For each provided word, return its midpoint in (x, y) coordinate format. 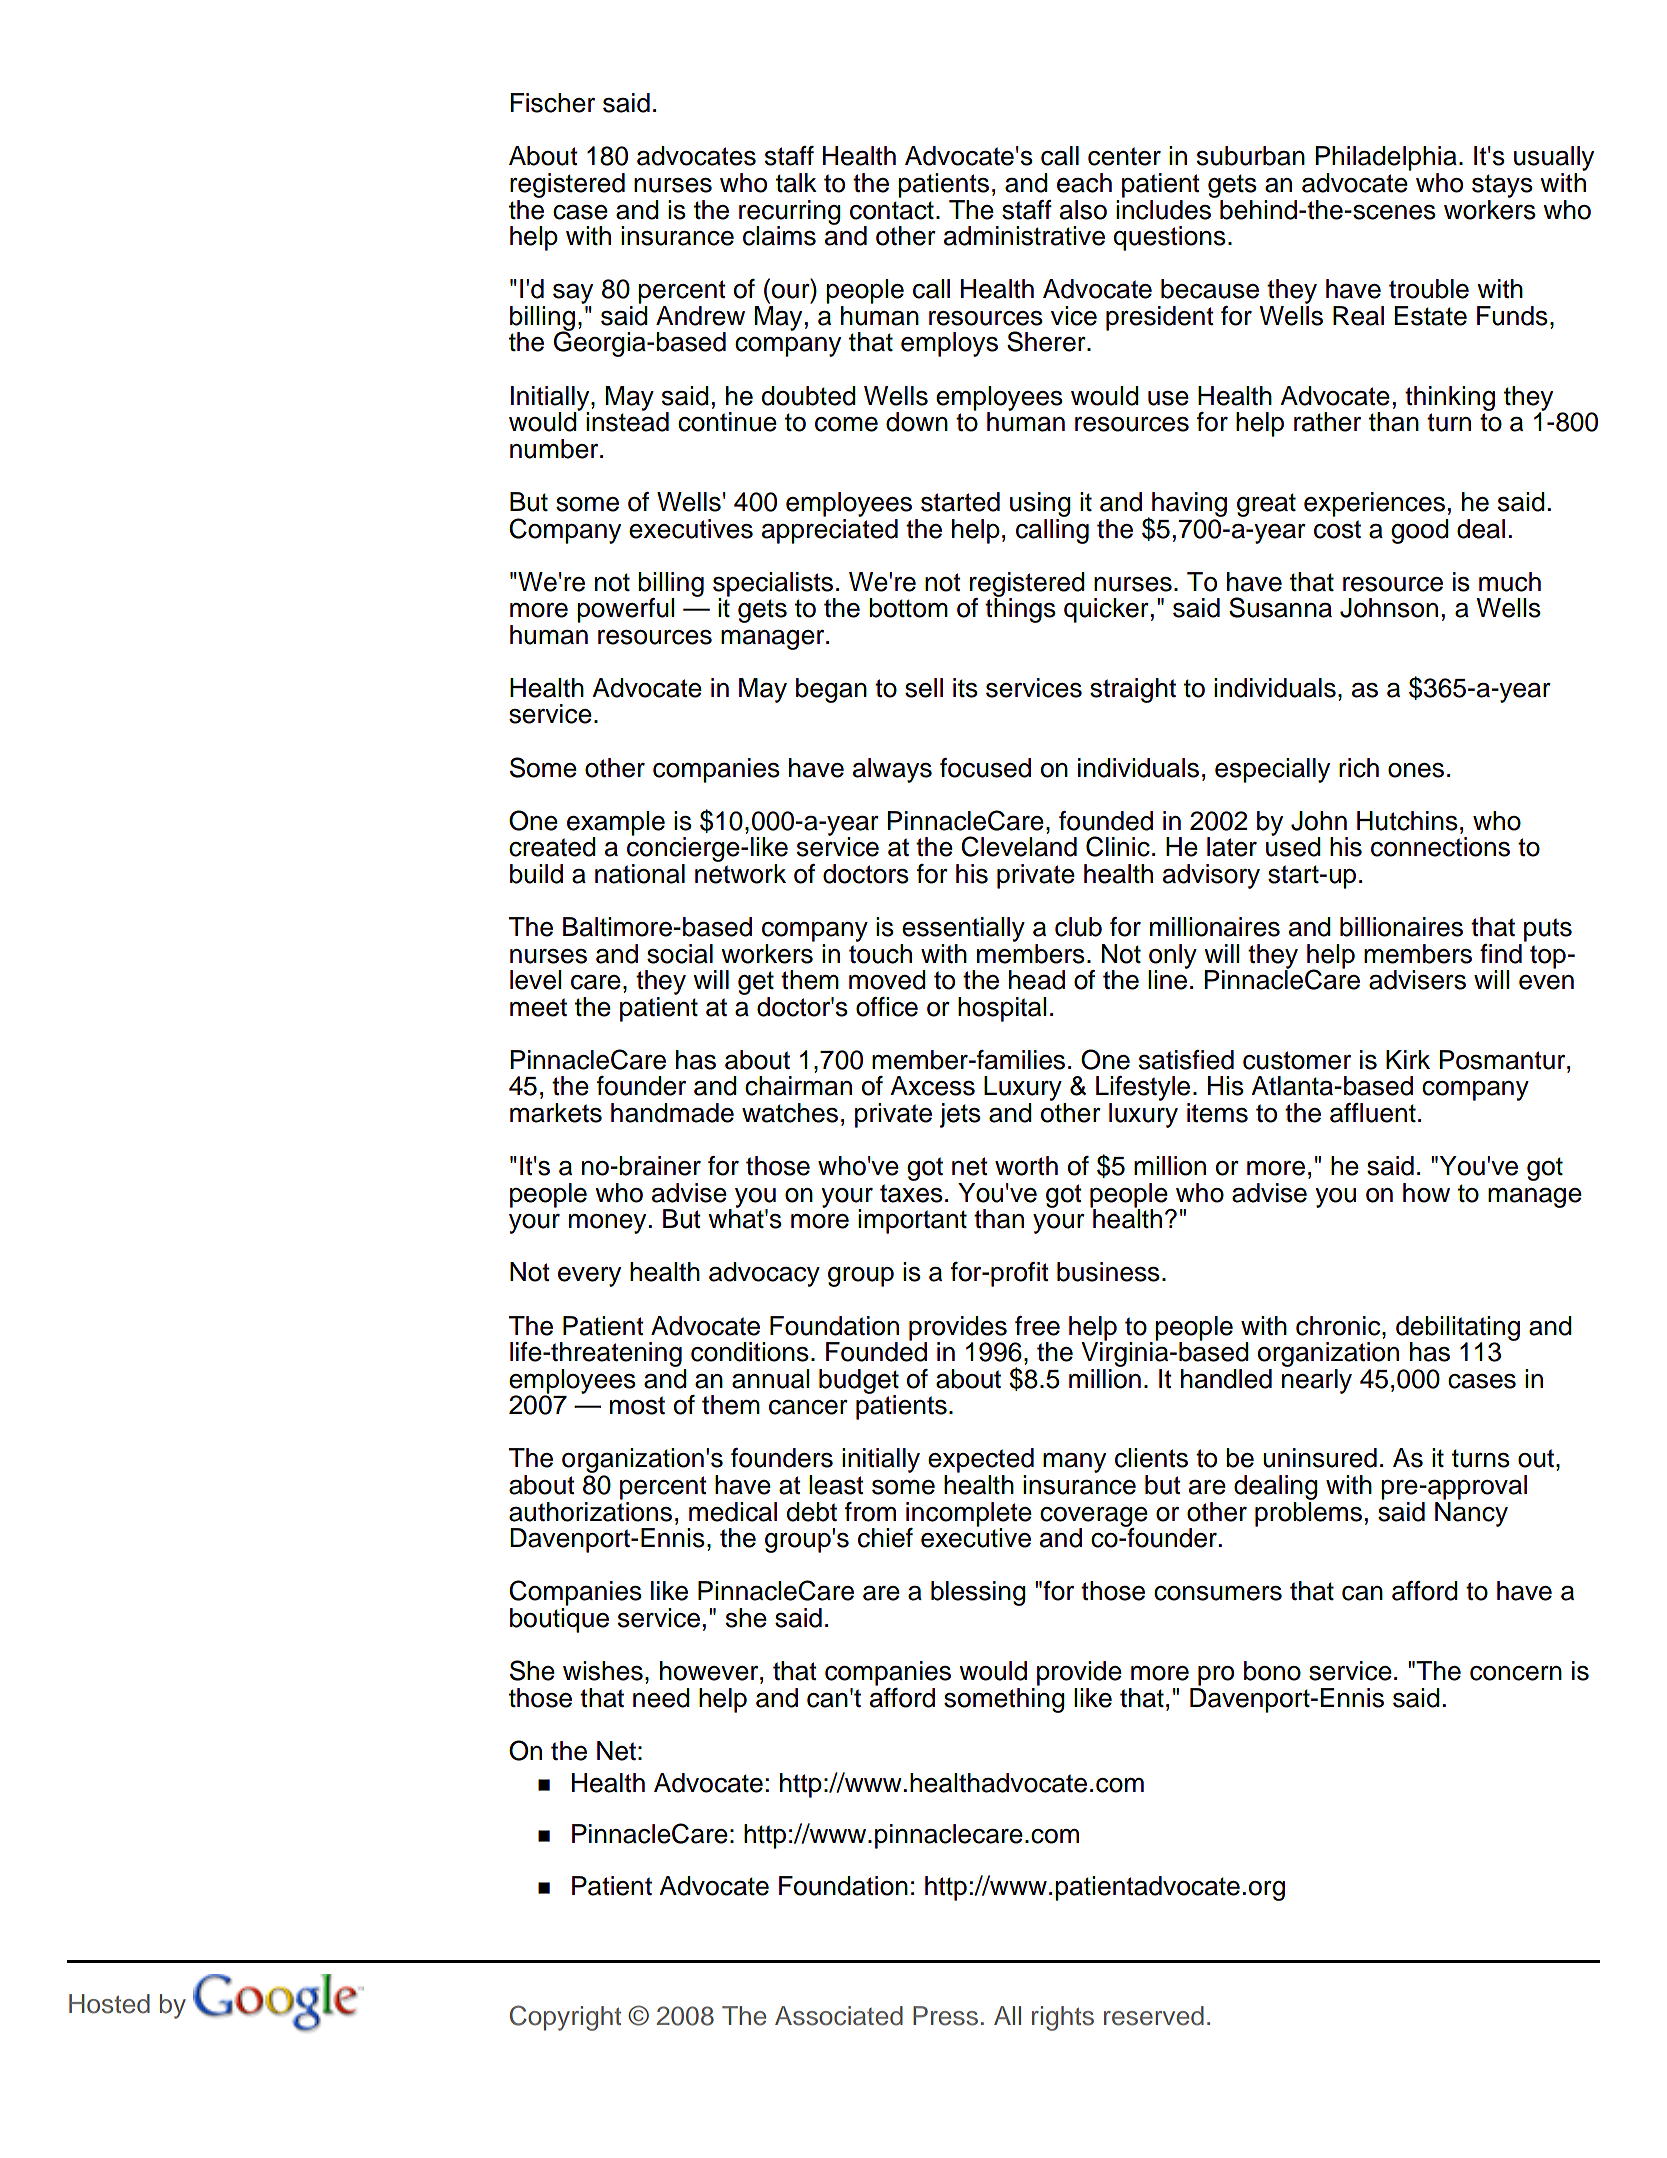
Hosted (109, 2004)
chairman (798, 1086)
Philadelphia (1386, 158)
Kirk (1408, 1059)
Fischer (553, 103)
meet (538, 1007)
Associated (839, 2016)
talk (796, 183)
